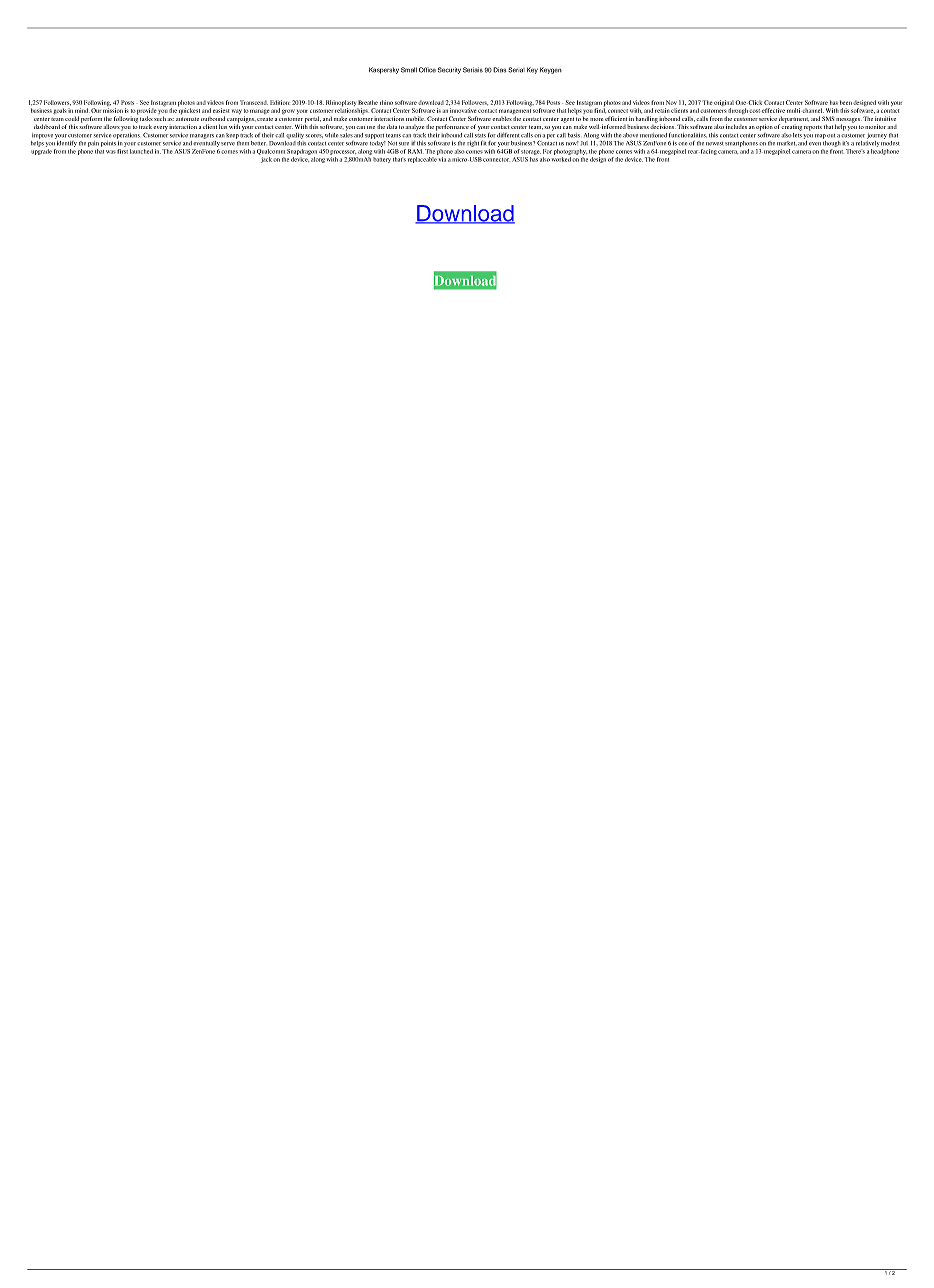  I want to click on been, so click(846, 102).
